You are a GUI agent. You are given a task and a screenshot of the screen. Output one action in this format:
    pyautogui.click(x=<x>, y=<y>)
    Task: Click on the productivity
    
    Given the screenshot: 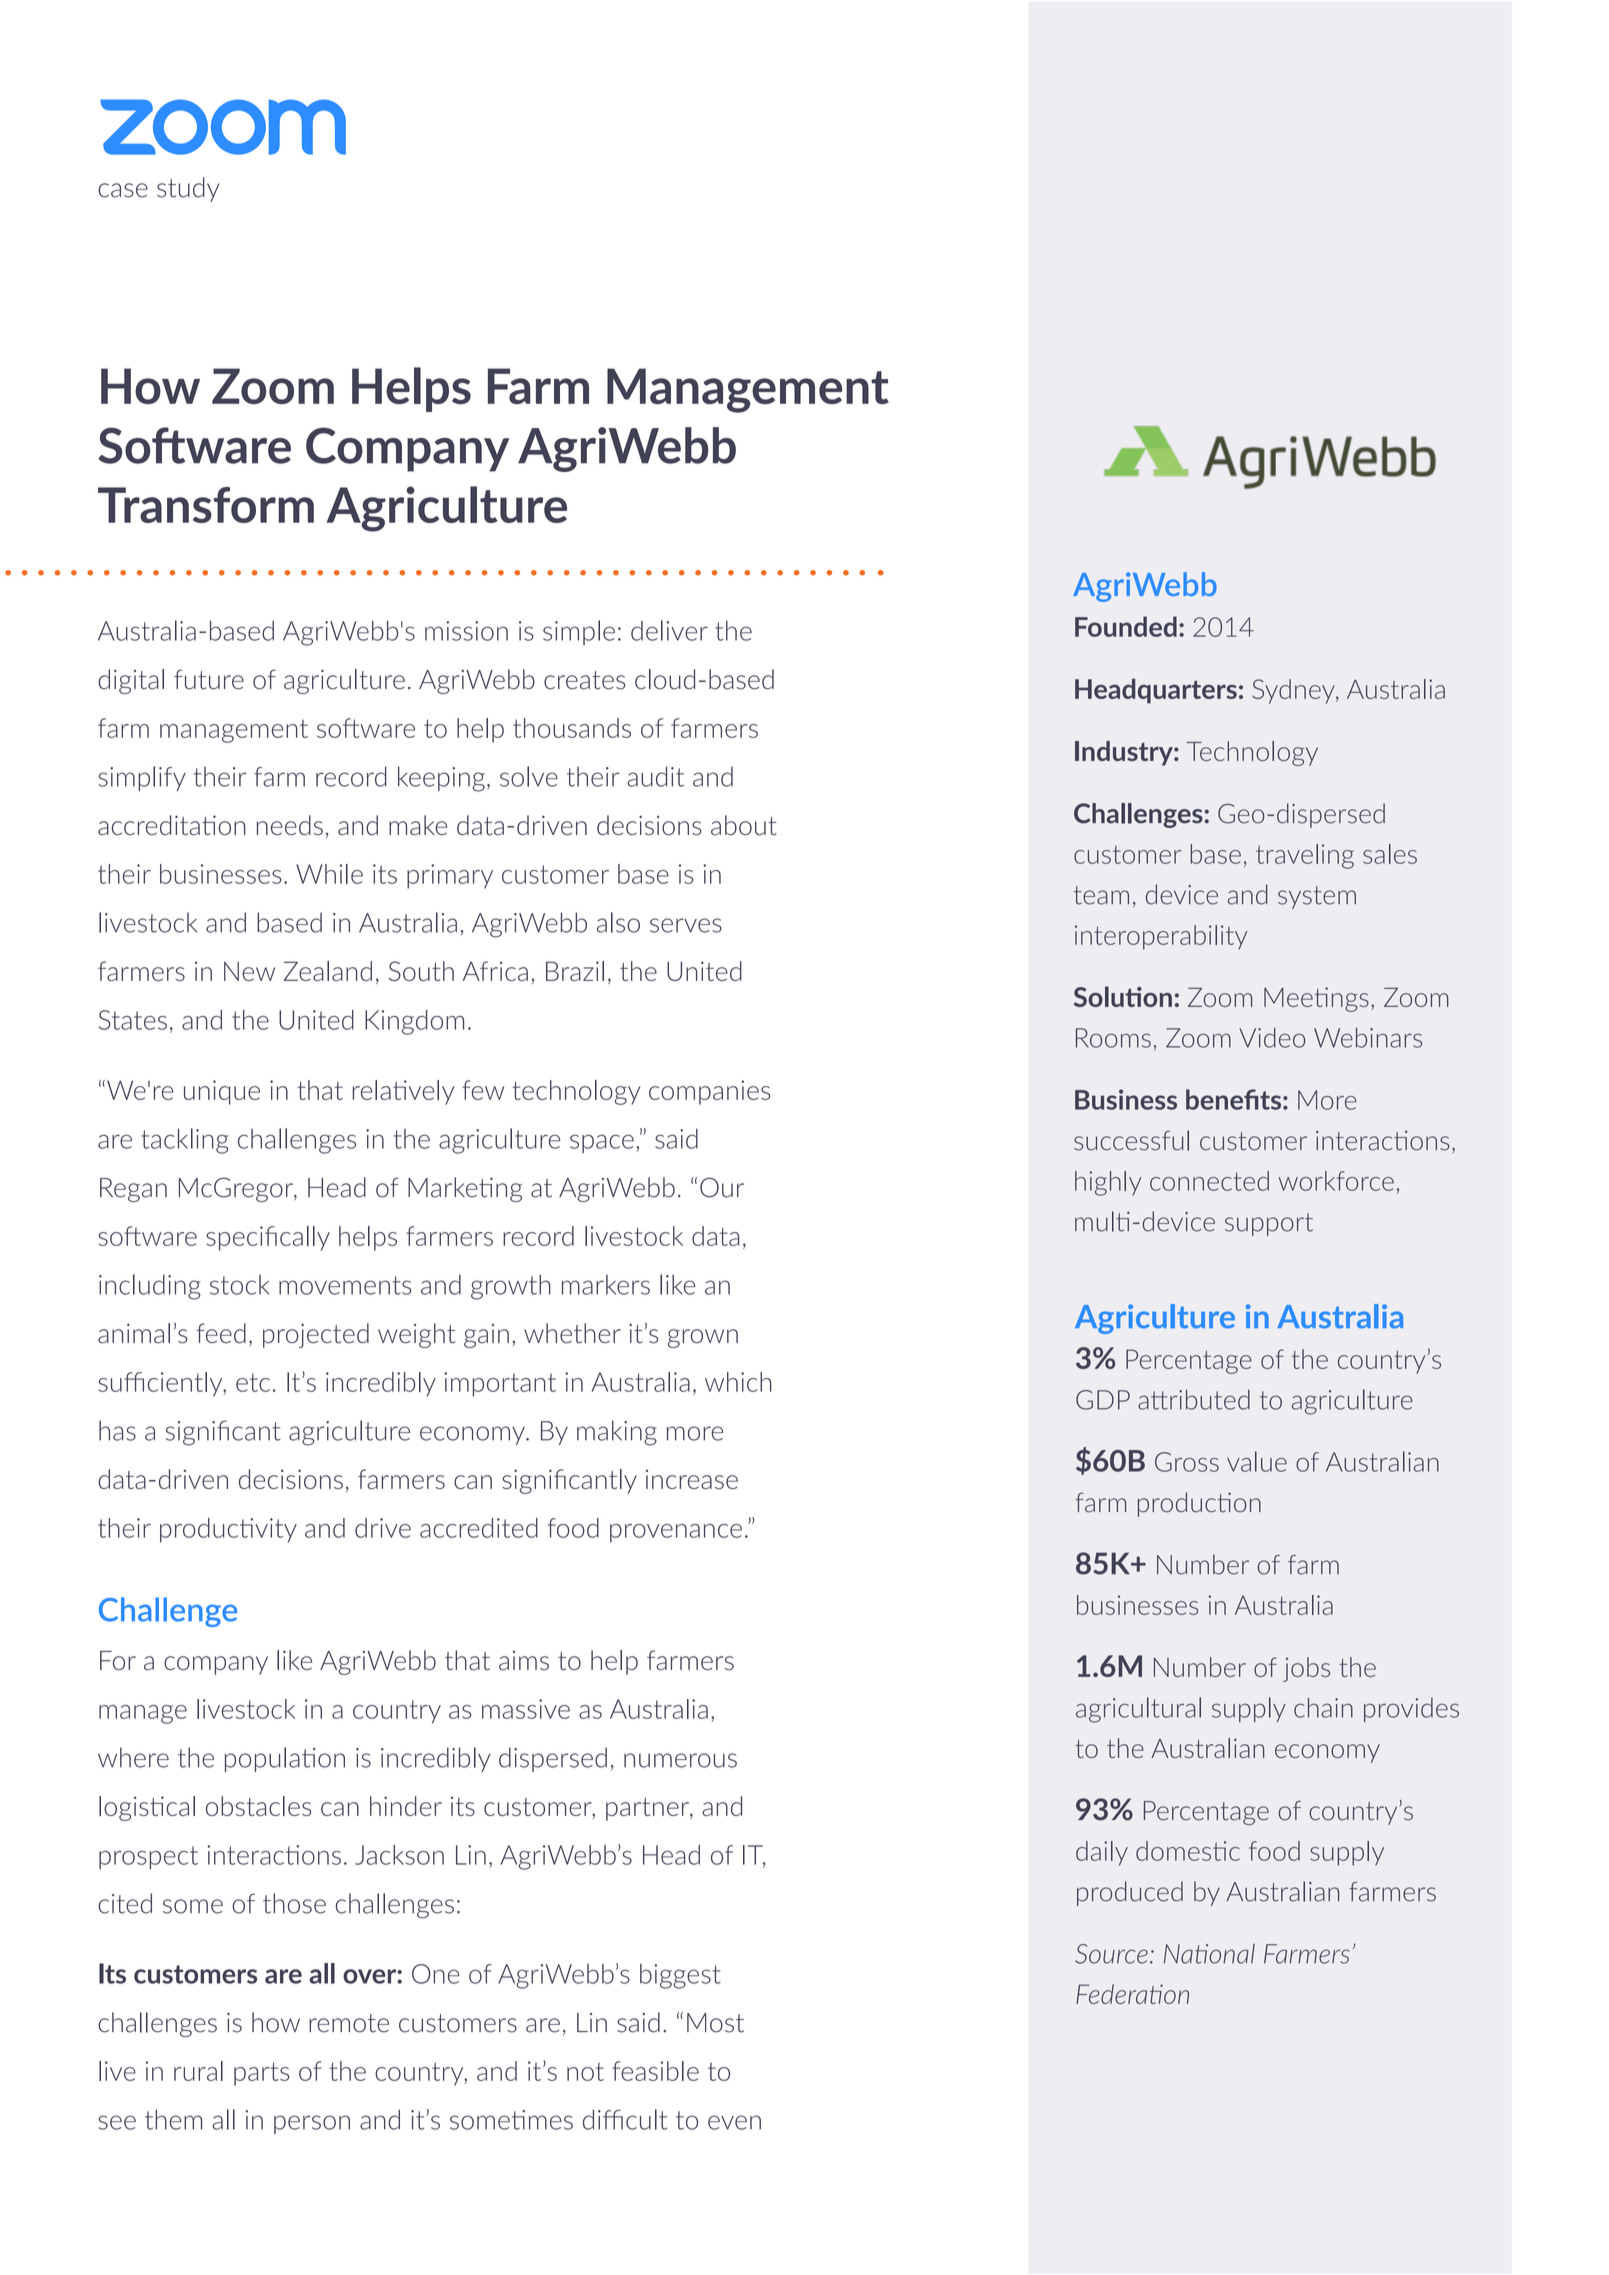 What is the action you would take?
    pyautogui.click(x=228, y=1530)
